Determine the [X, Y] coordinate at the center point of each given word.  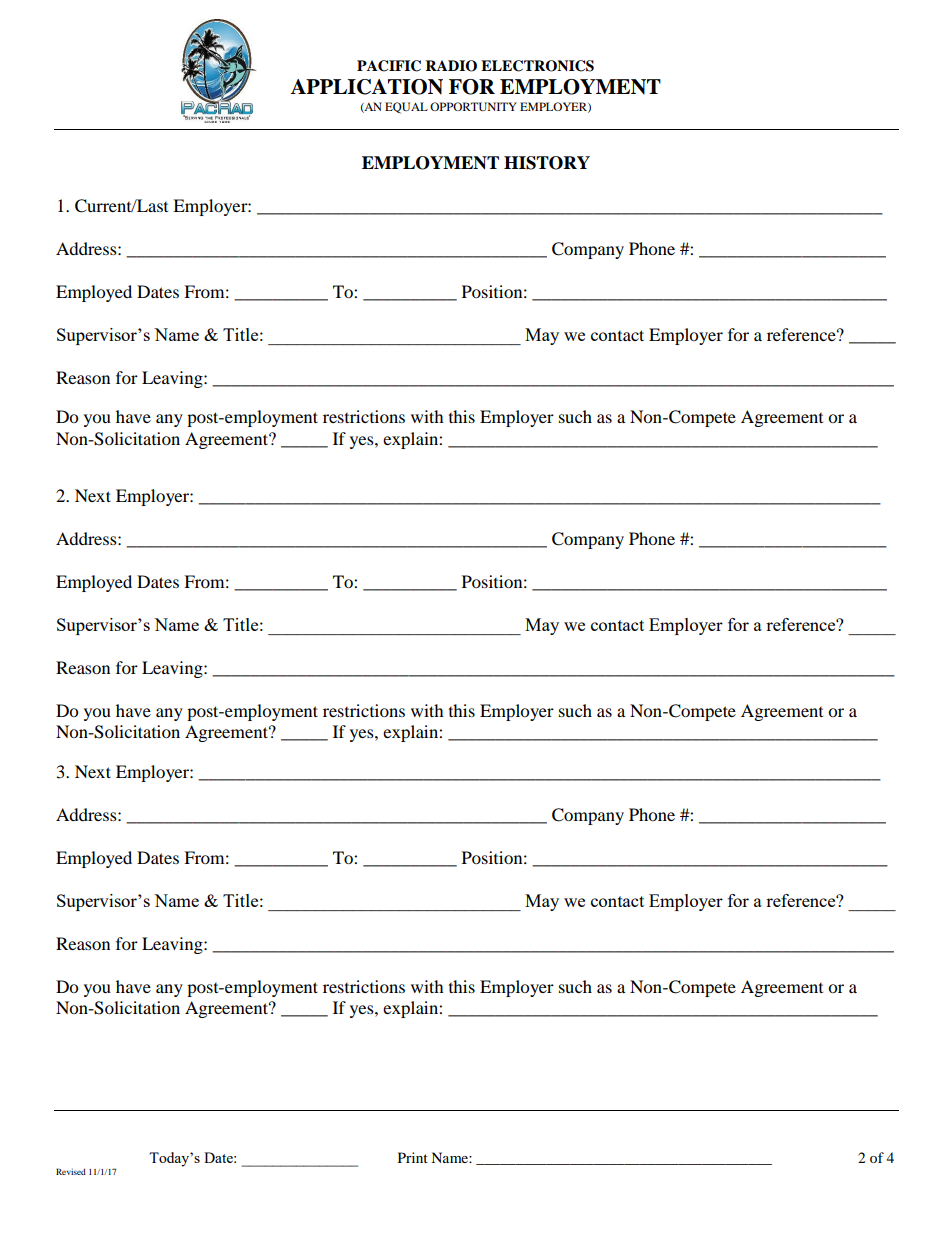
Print [413, 1157]
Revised [71, 1171]
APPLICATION [367, 87]
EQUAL [406, 108]
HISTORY [547, 163]
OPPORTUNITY [473, 106]
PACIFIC [389, 66]
